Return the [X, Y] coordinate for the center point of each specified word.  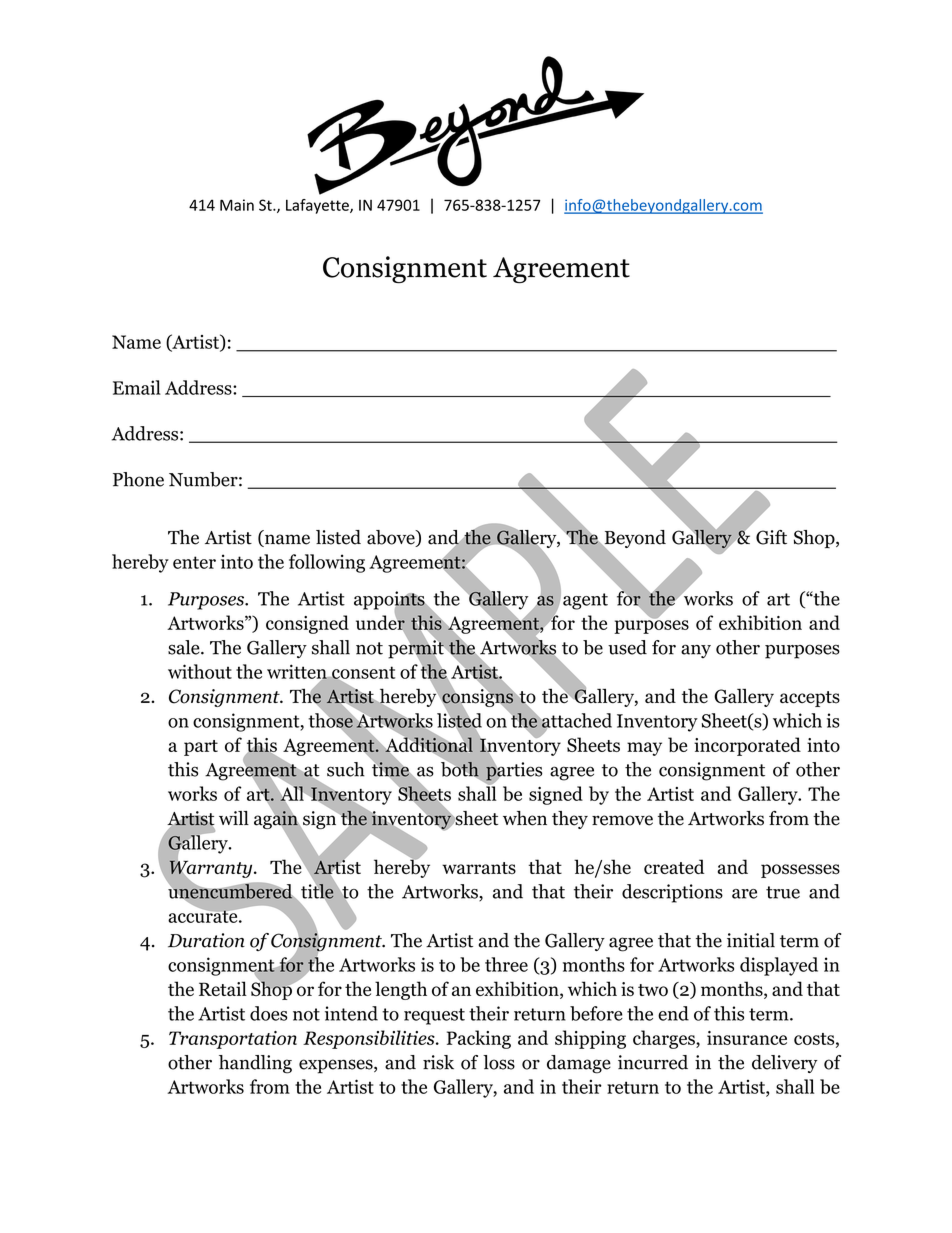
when [525, 818]
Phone [138, 479]
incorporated [747, 746]
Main [237, 205]
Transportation [233, 1040]
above [392, 538]
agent [585, 601]
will [234, 818]
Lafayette [318, 206]
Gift [771, 537]
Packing [479, 1039]
